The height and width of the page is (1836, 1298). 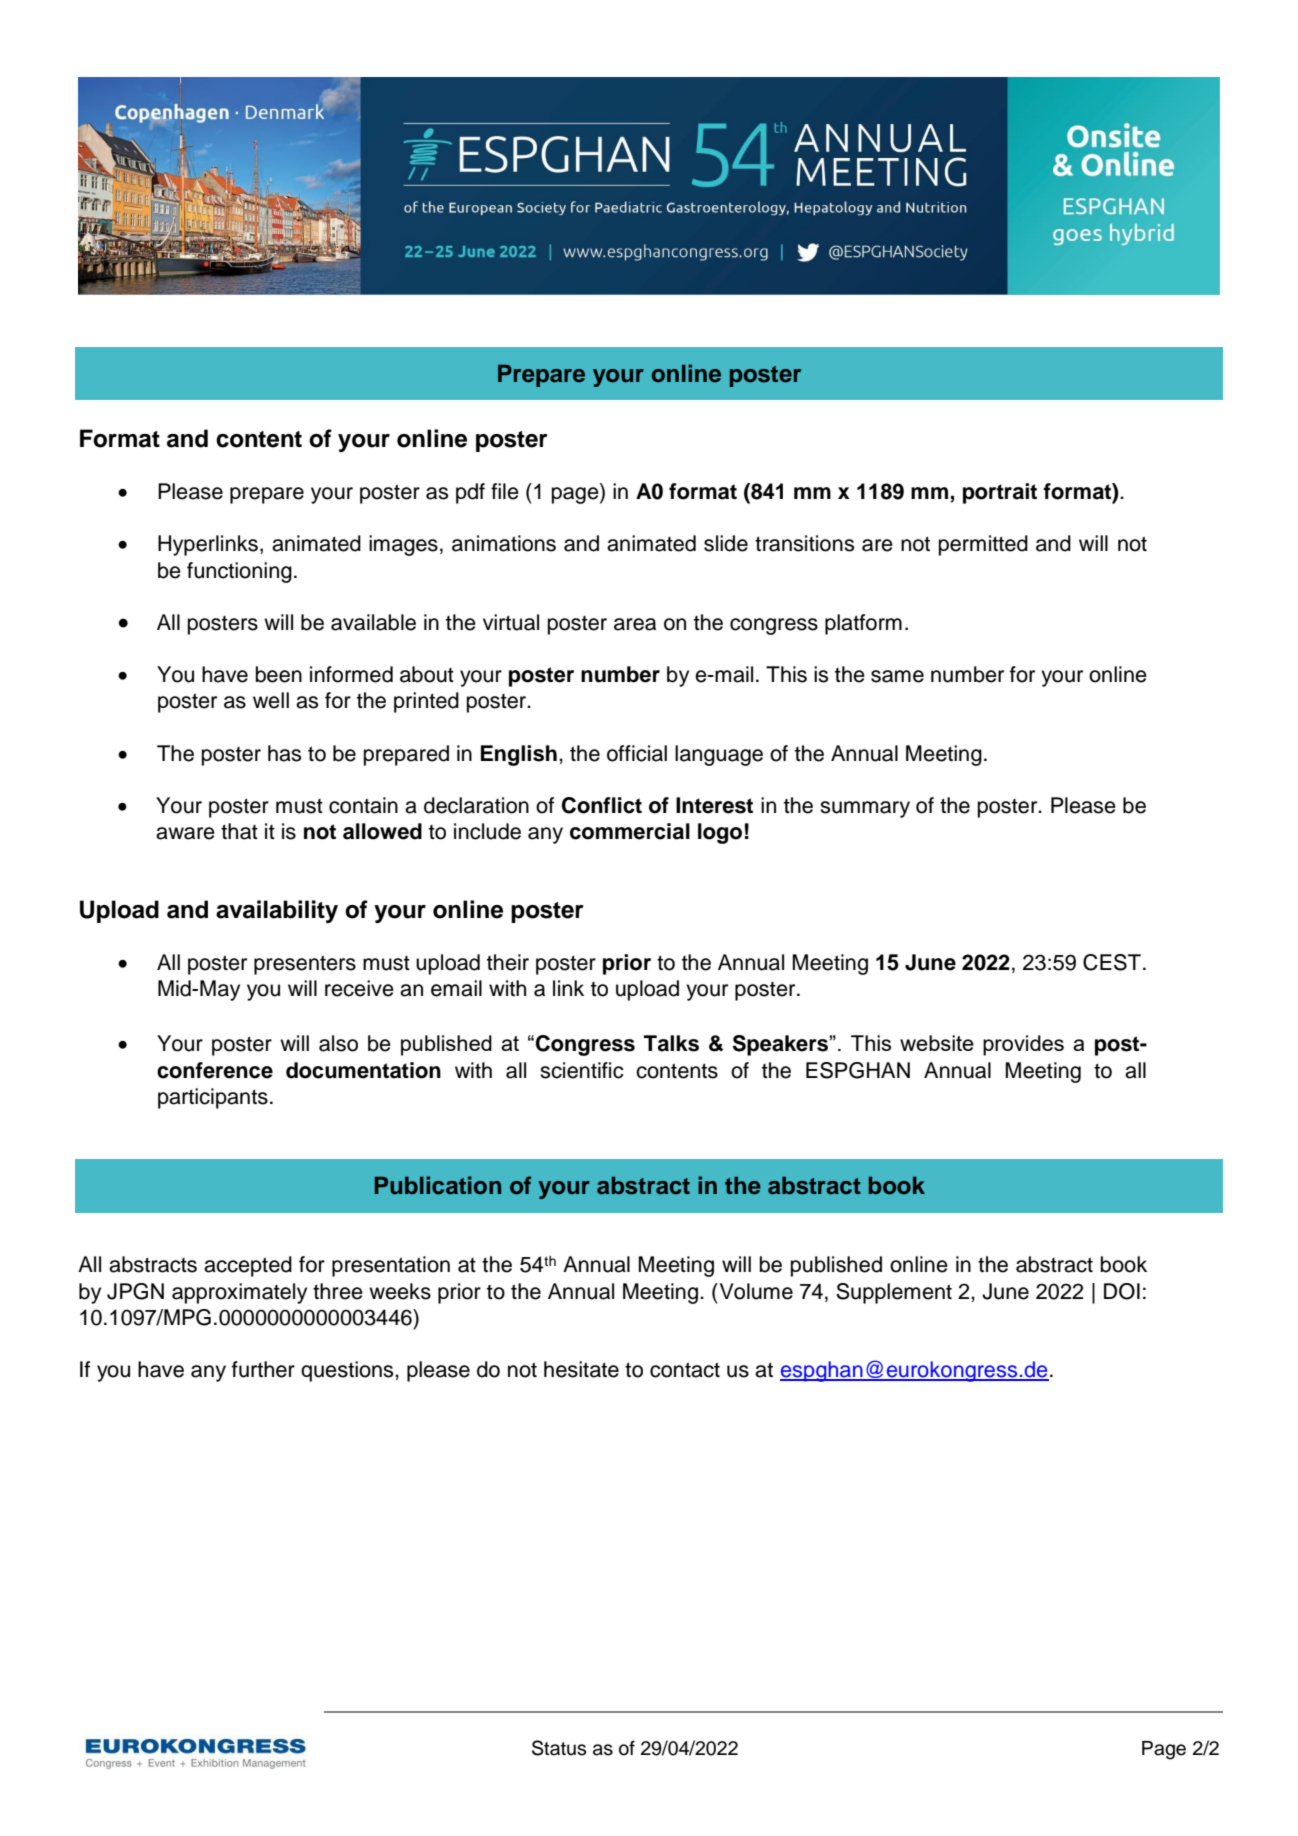 I want to click on permitted, so click(x=983, y=545).
